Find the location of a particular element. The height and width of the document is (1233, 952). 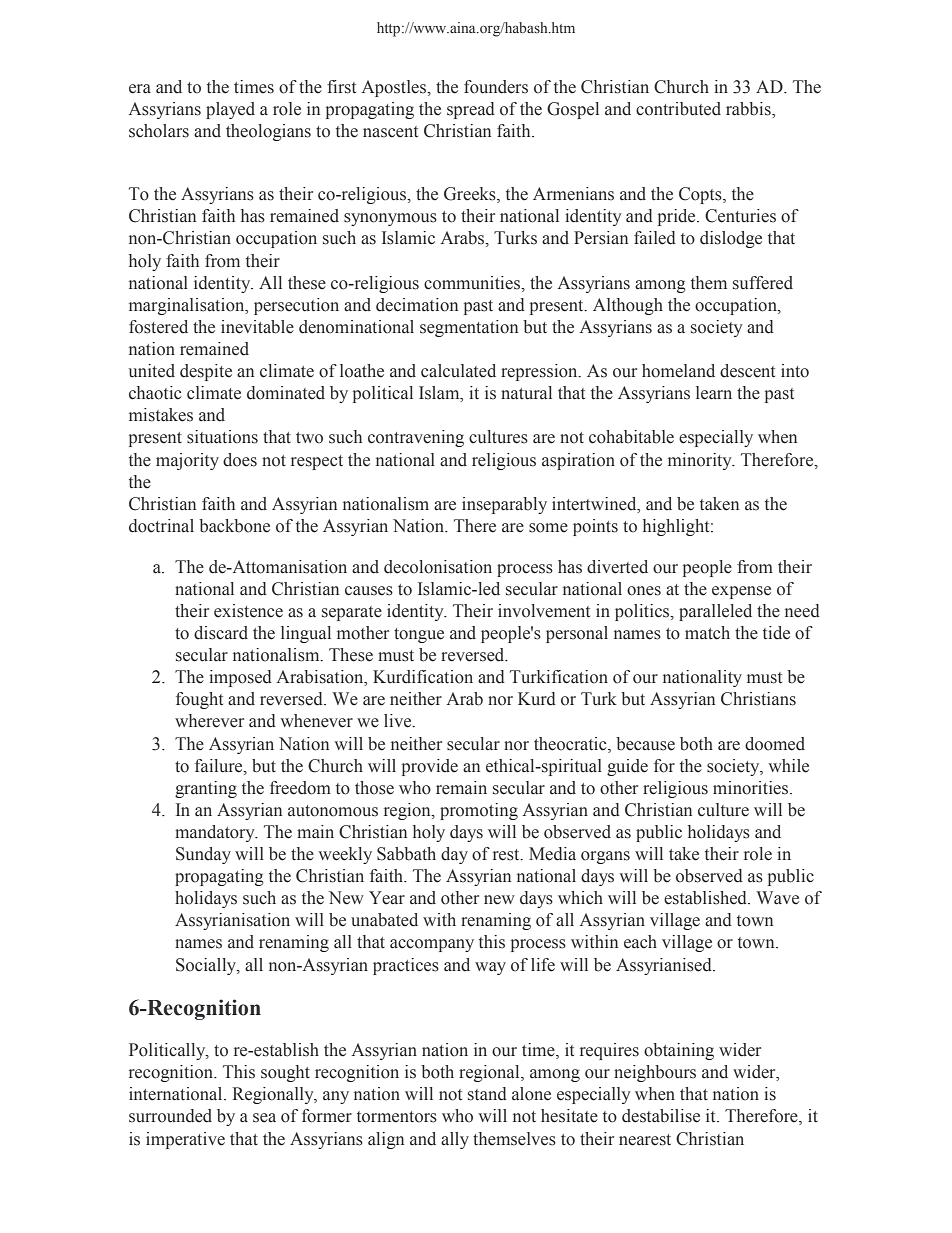

played is located at coordinates (230, 110).
